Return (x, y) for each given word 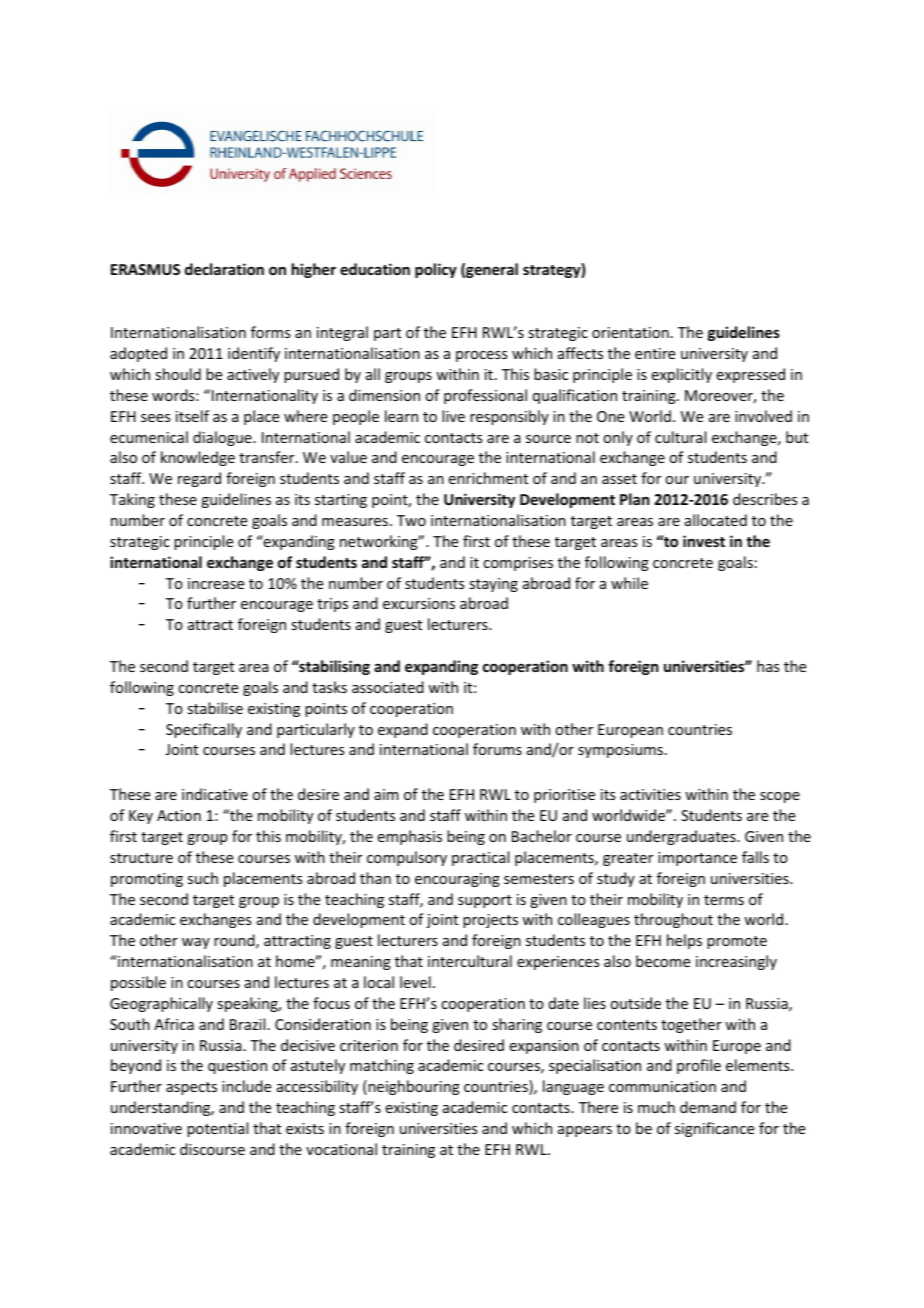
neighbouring (413, 1087)
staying (493, 585)
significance (714, 1129)
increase (216, 583)
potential (217, 1129)
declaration (224, 269)
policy (436, 270)
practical (480, 858)
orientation (630, 332)
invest (704, 541)
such (202, 878)
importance (697, 859)
